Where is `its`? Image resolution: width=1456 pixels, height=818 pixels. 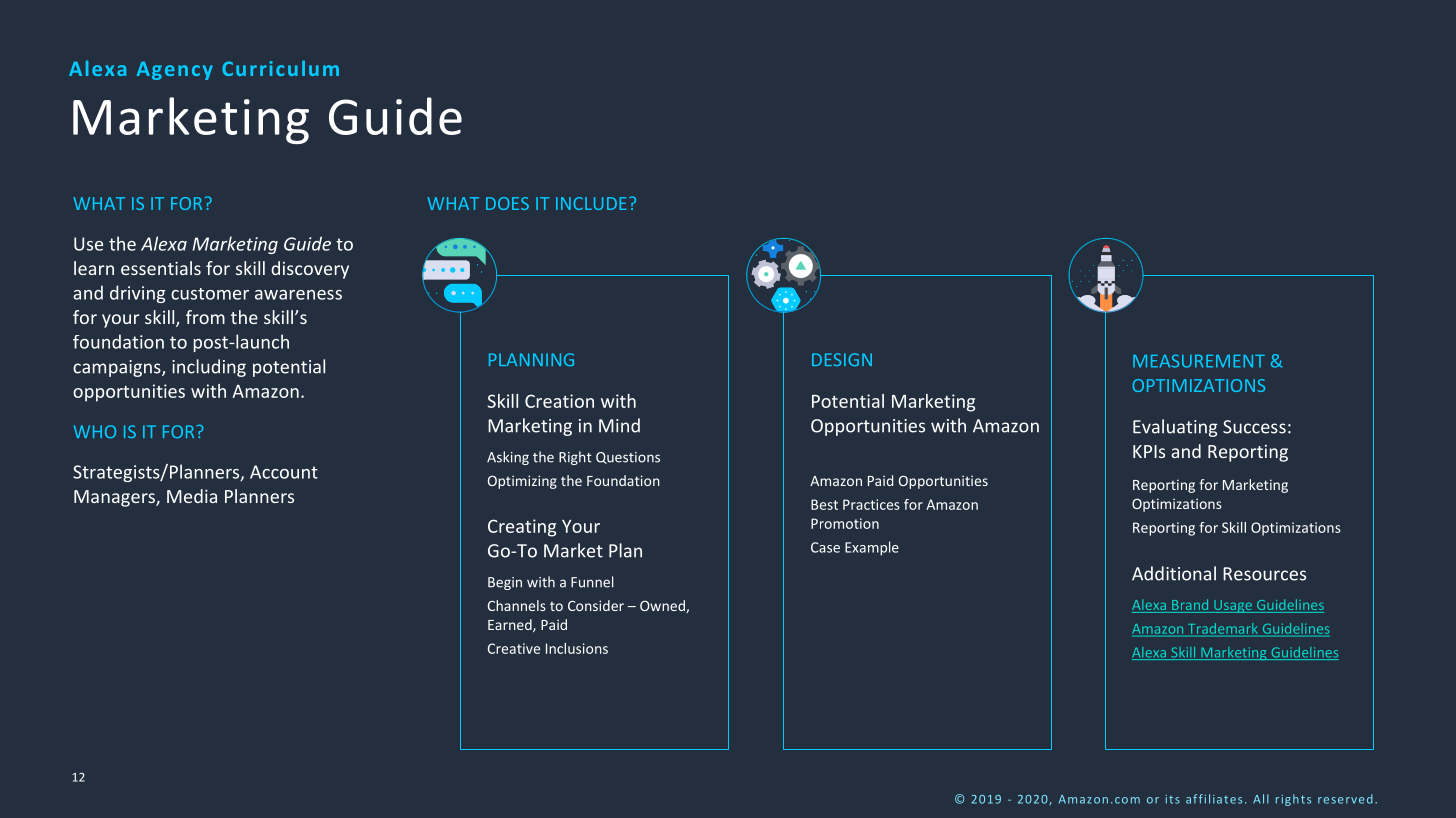 its is located at coordinates (1173, 799).
